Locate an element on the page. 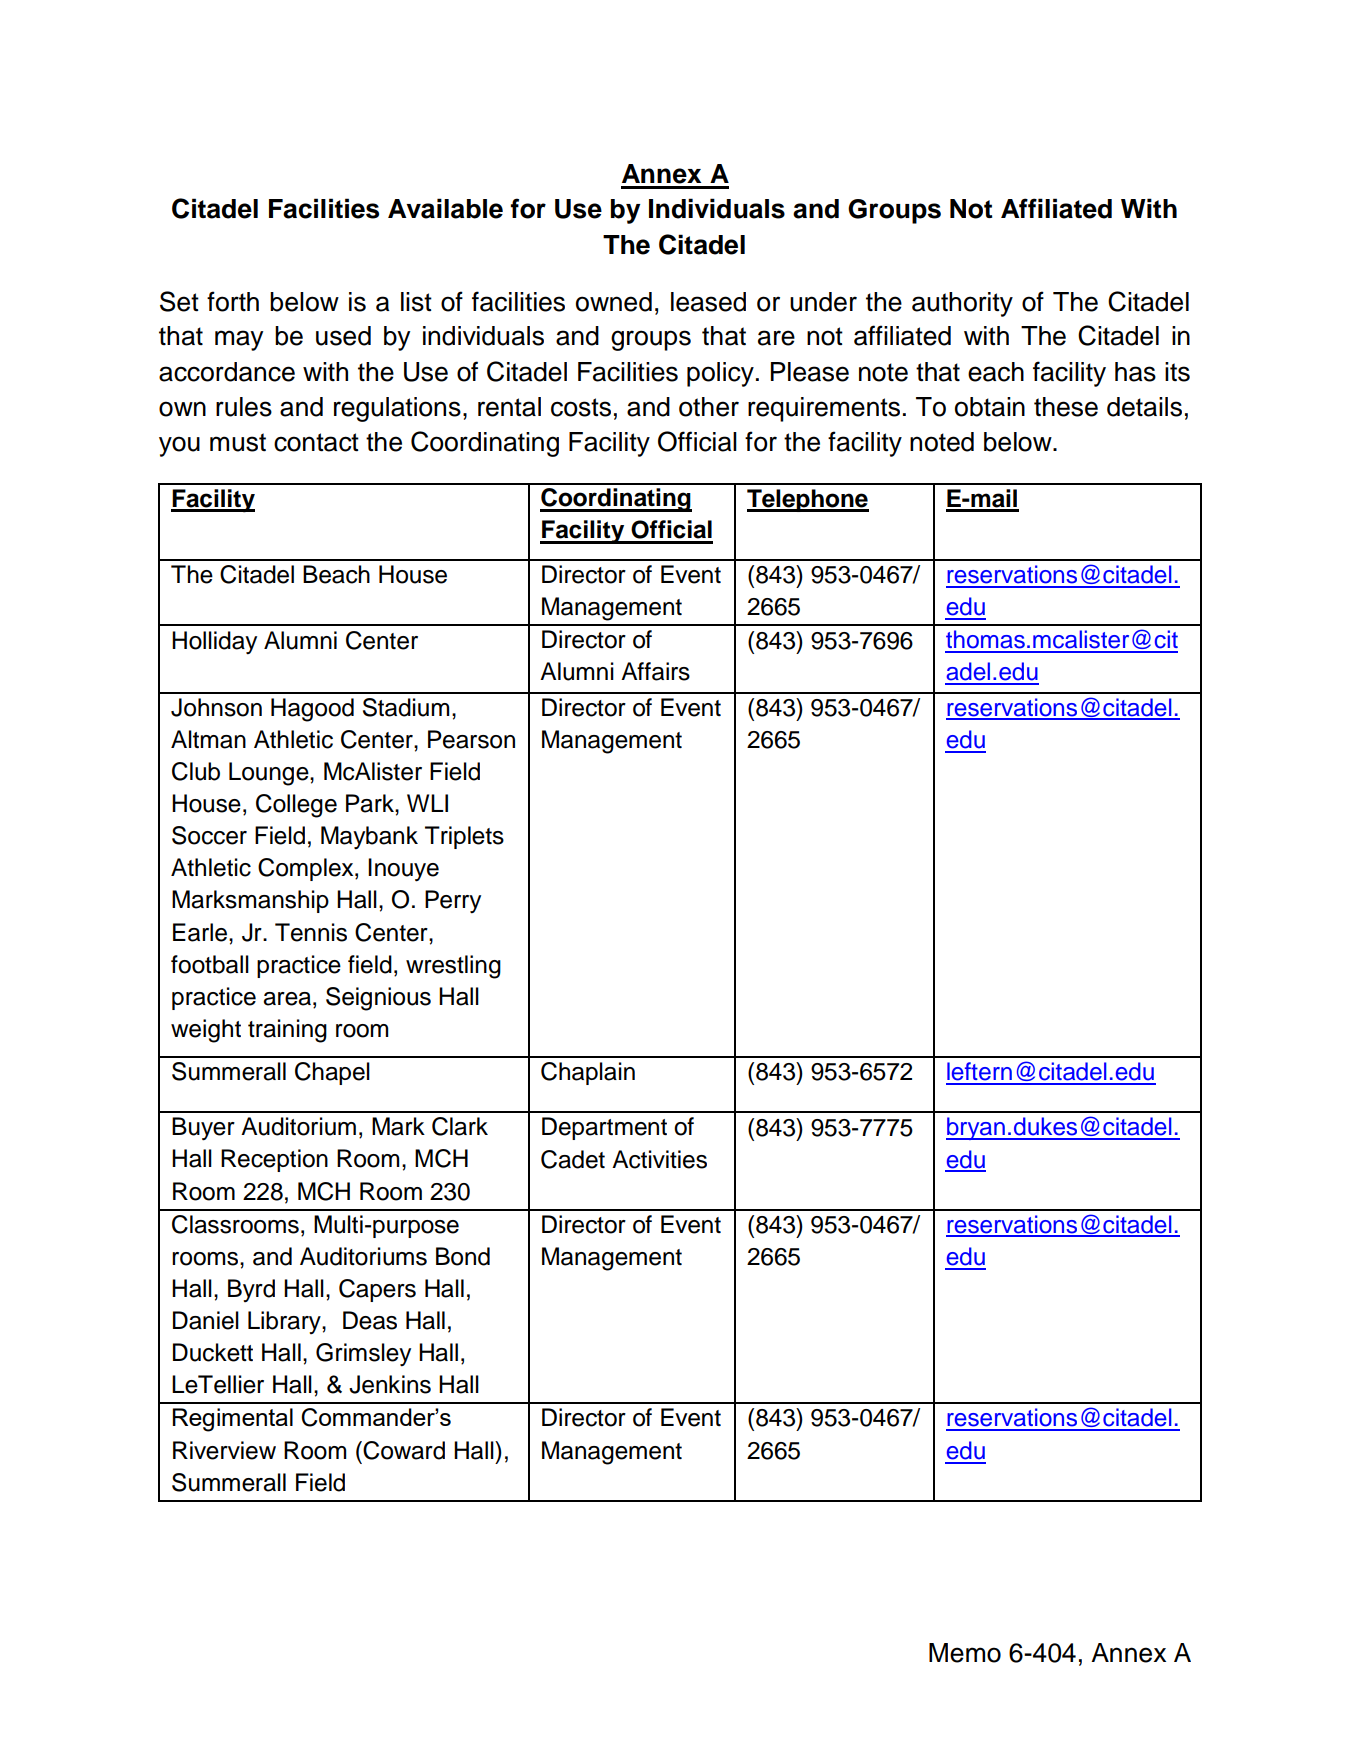  Johnson is located at coordinates (216, 707).
